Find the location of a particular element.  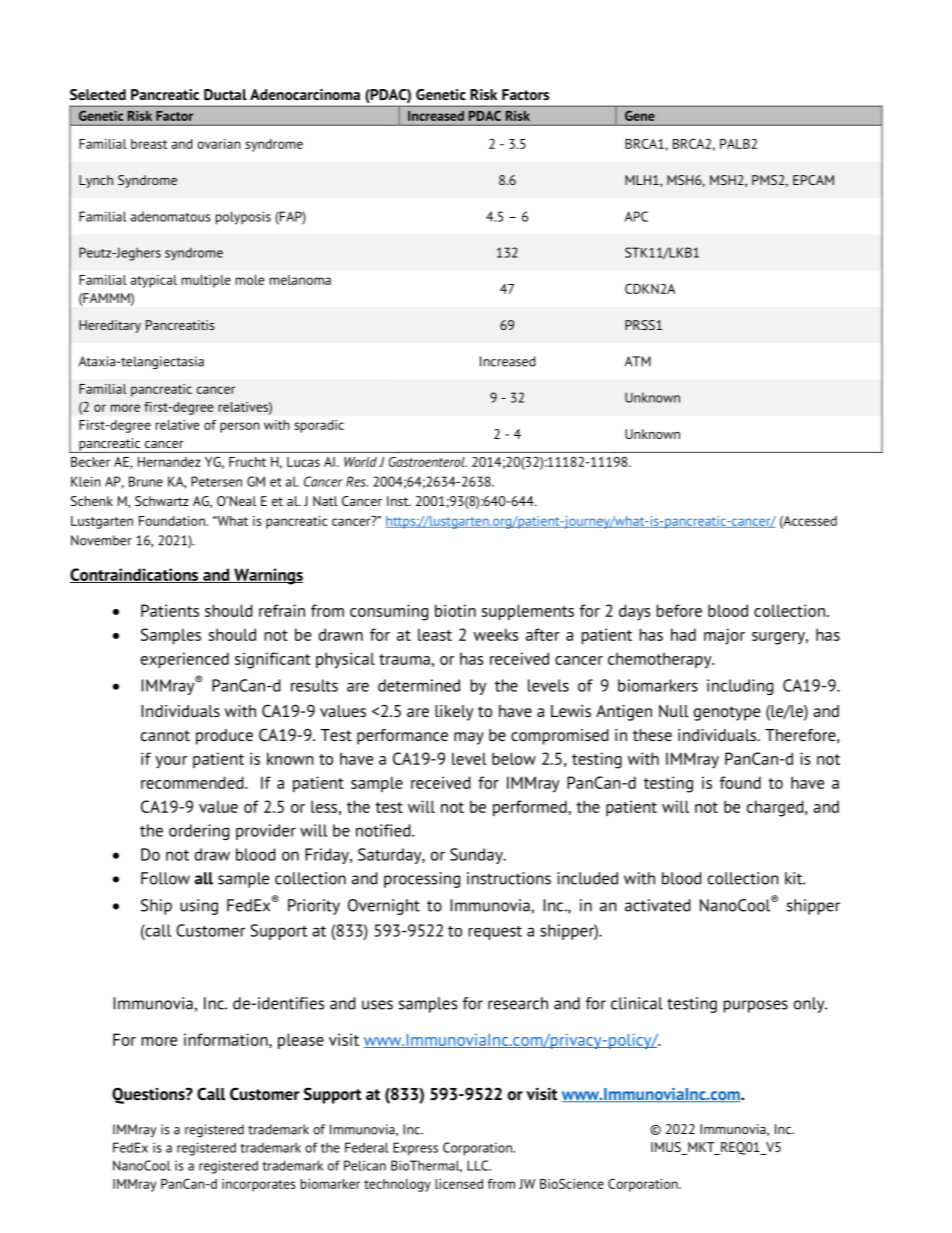

breast is located at coordinates (149, 144).
